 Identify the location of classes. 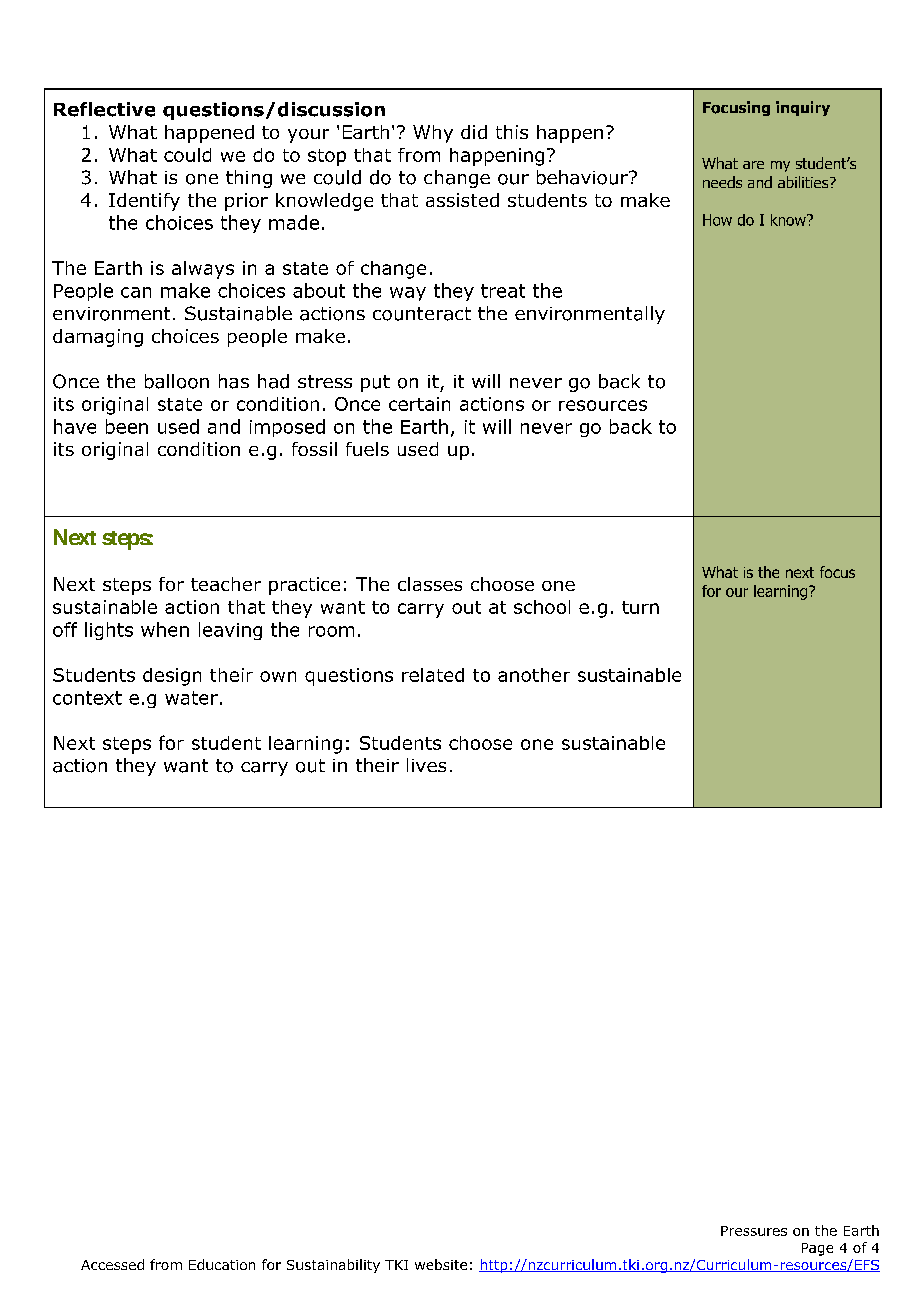
(430, 584).
